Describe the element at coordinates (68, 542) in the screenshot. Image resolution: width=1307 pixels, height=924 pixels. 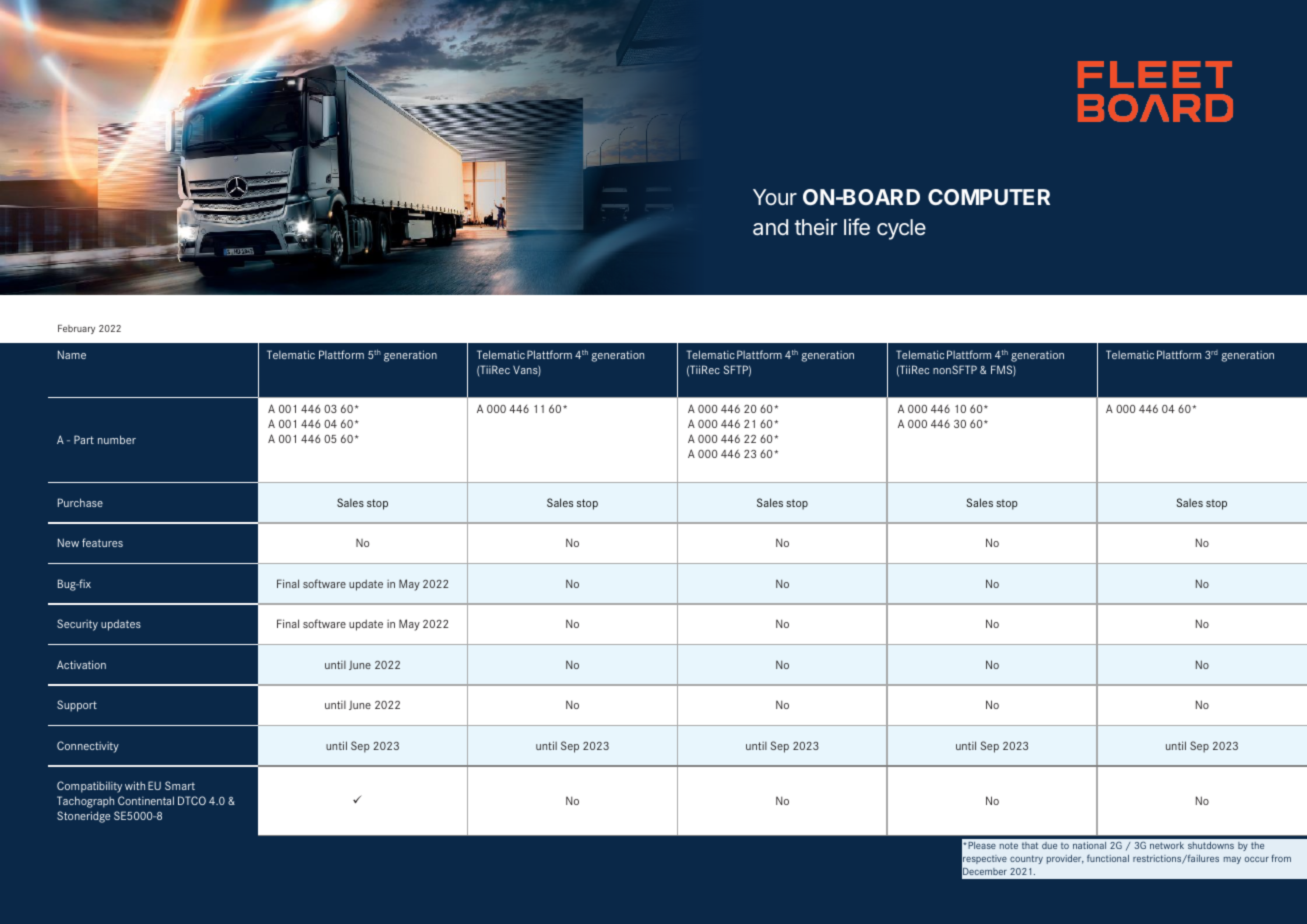
I see `New` at that location.
